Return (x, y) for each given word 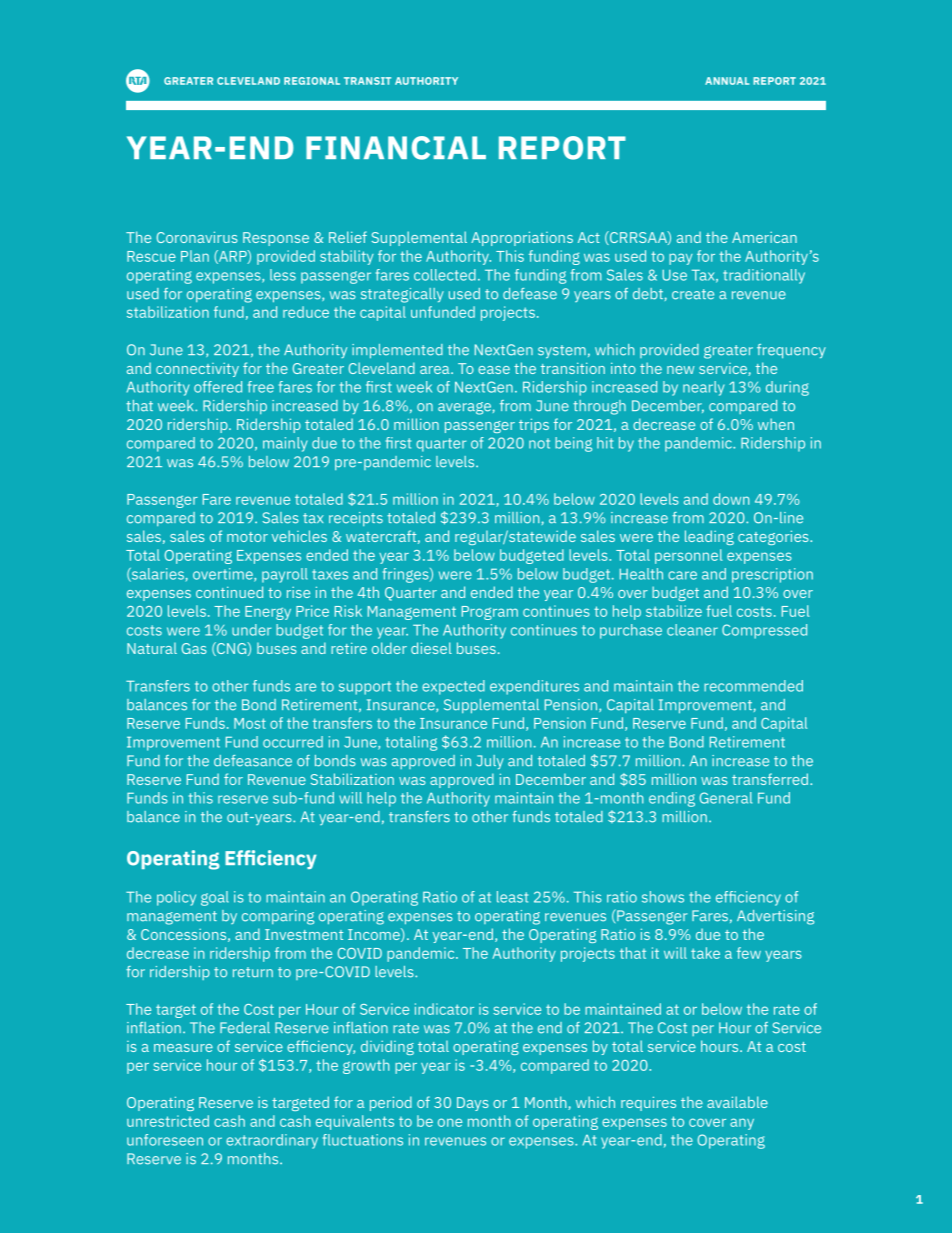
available (737, 1102)
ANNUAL (727, 81)
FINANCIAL (396, 148)
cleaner (692, 630)
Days (473, 1104)
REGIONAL (312, 81)
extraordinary (272, 1141)
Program (490, 613)
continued (229, 592)
